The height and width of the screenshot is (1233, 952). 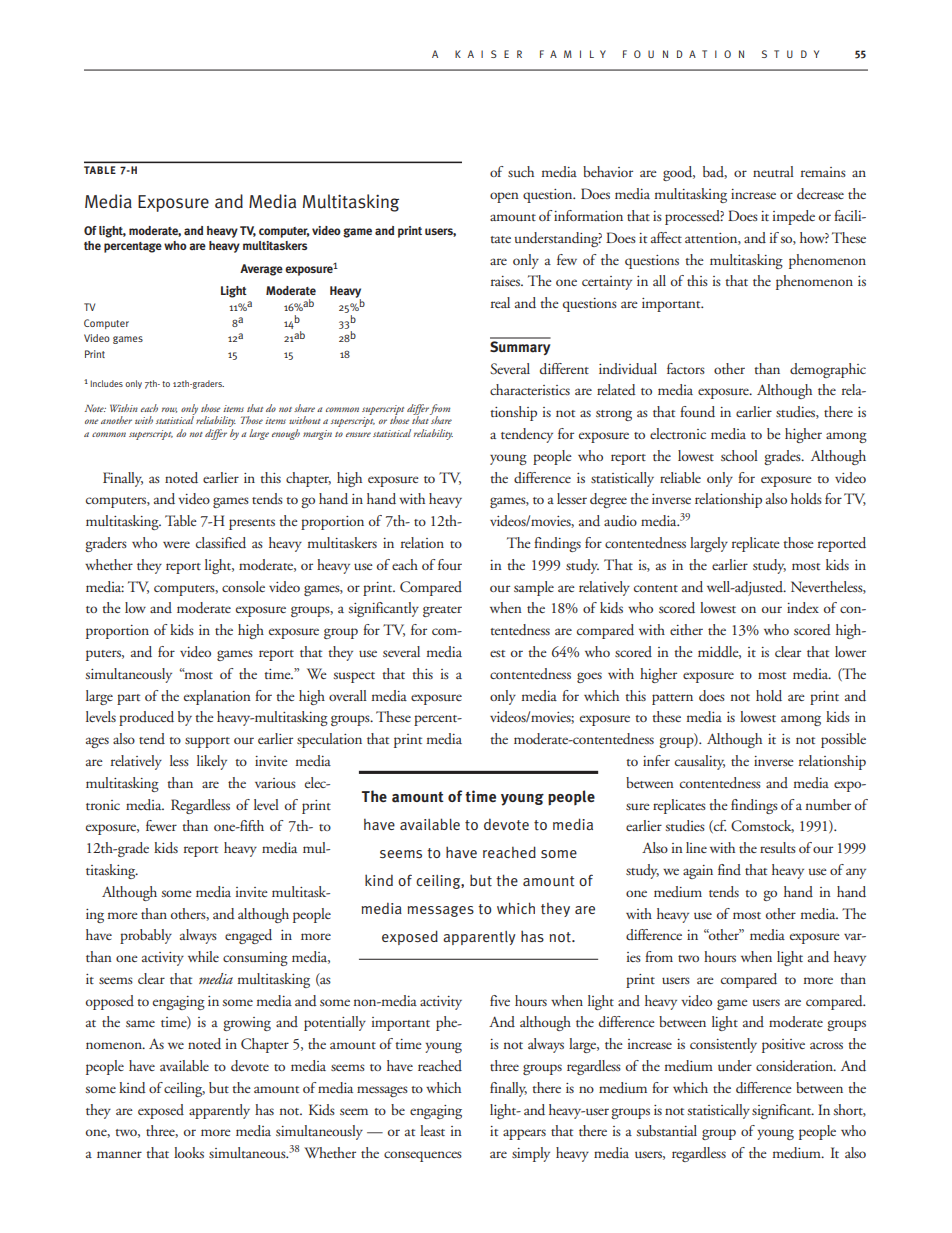 I want to click on looks, so click(x=189, y=1152).
